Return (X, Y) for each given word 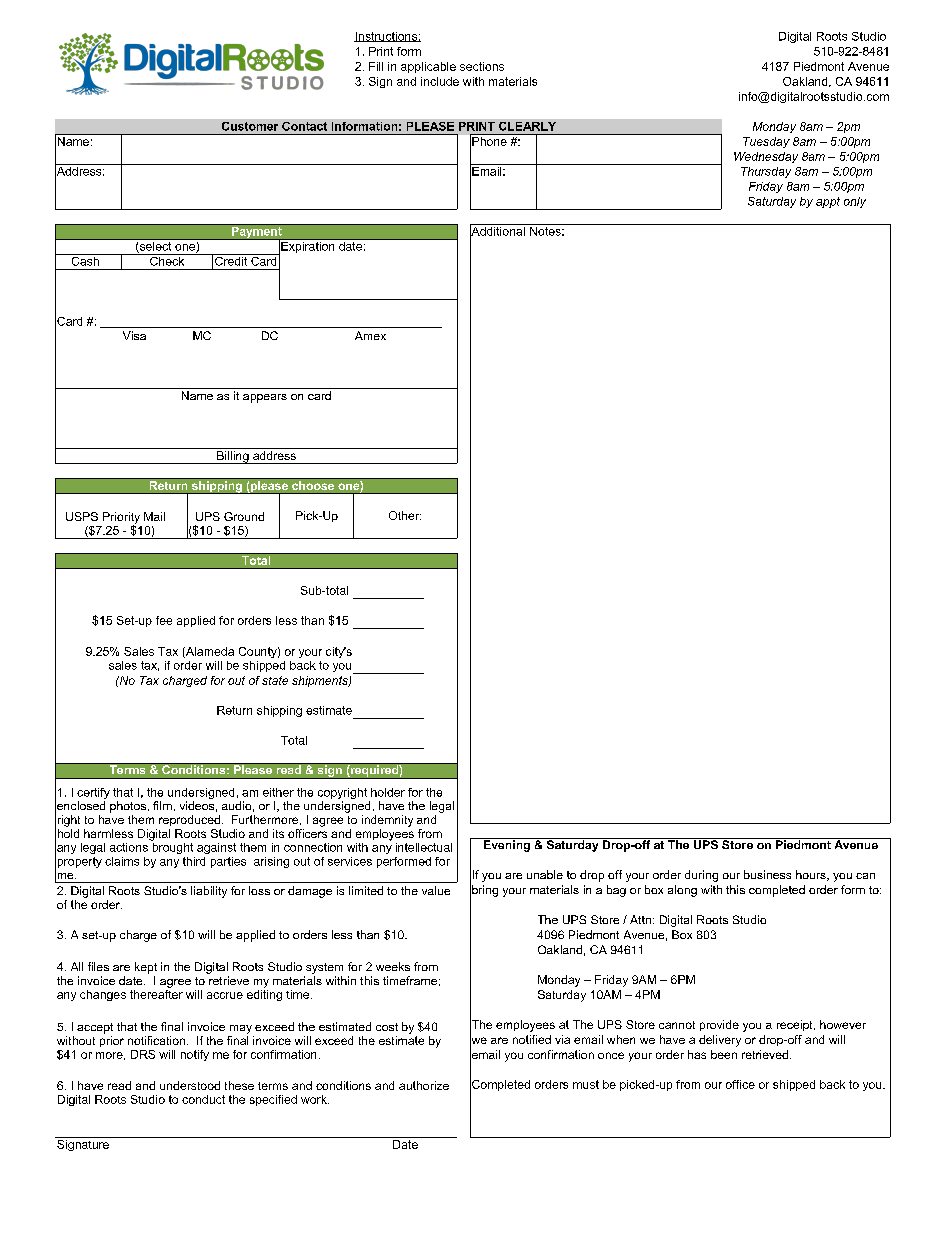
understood (190, 1085)
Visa (134, 335)
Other (405, 515)
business (767, 874)
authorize (424, 1085)
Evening (506, 845)
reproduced (189, 820)
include (440, 81)
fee (164, 620)
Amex (370, 335)
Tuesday (766, 142)
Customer (250, 126)
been (724, 1054)
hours (812, 875)
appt (828, 202)
